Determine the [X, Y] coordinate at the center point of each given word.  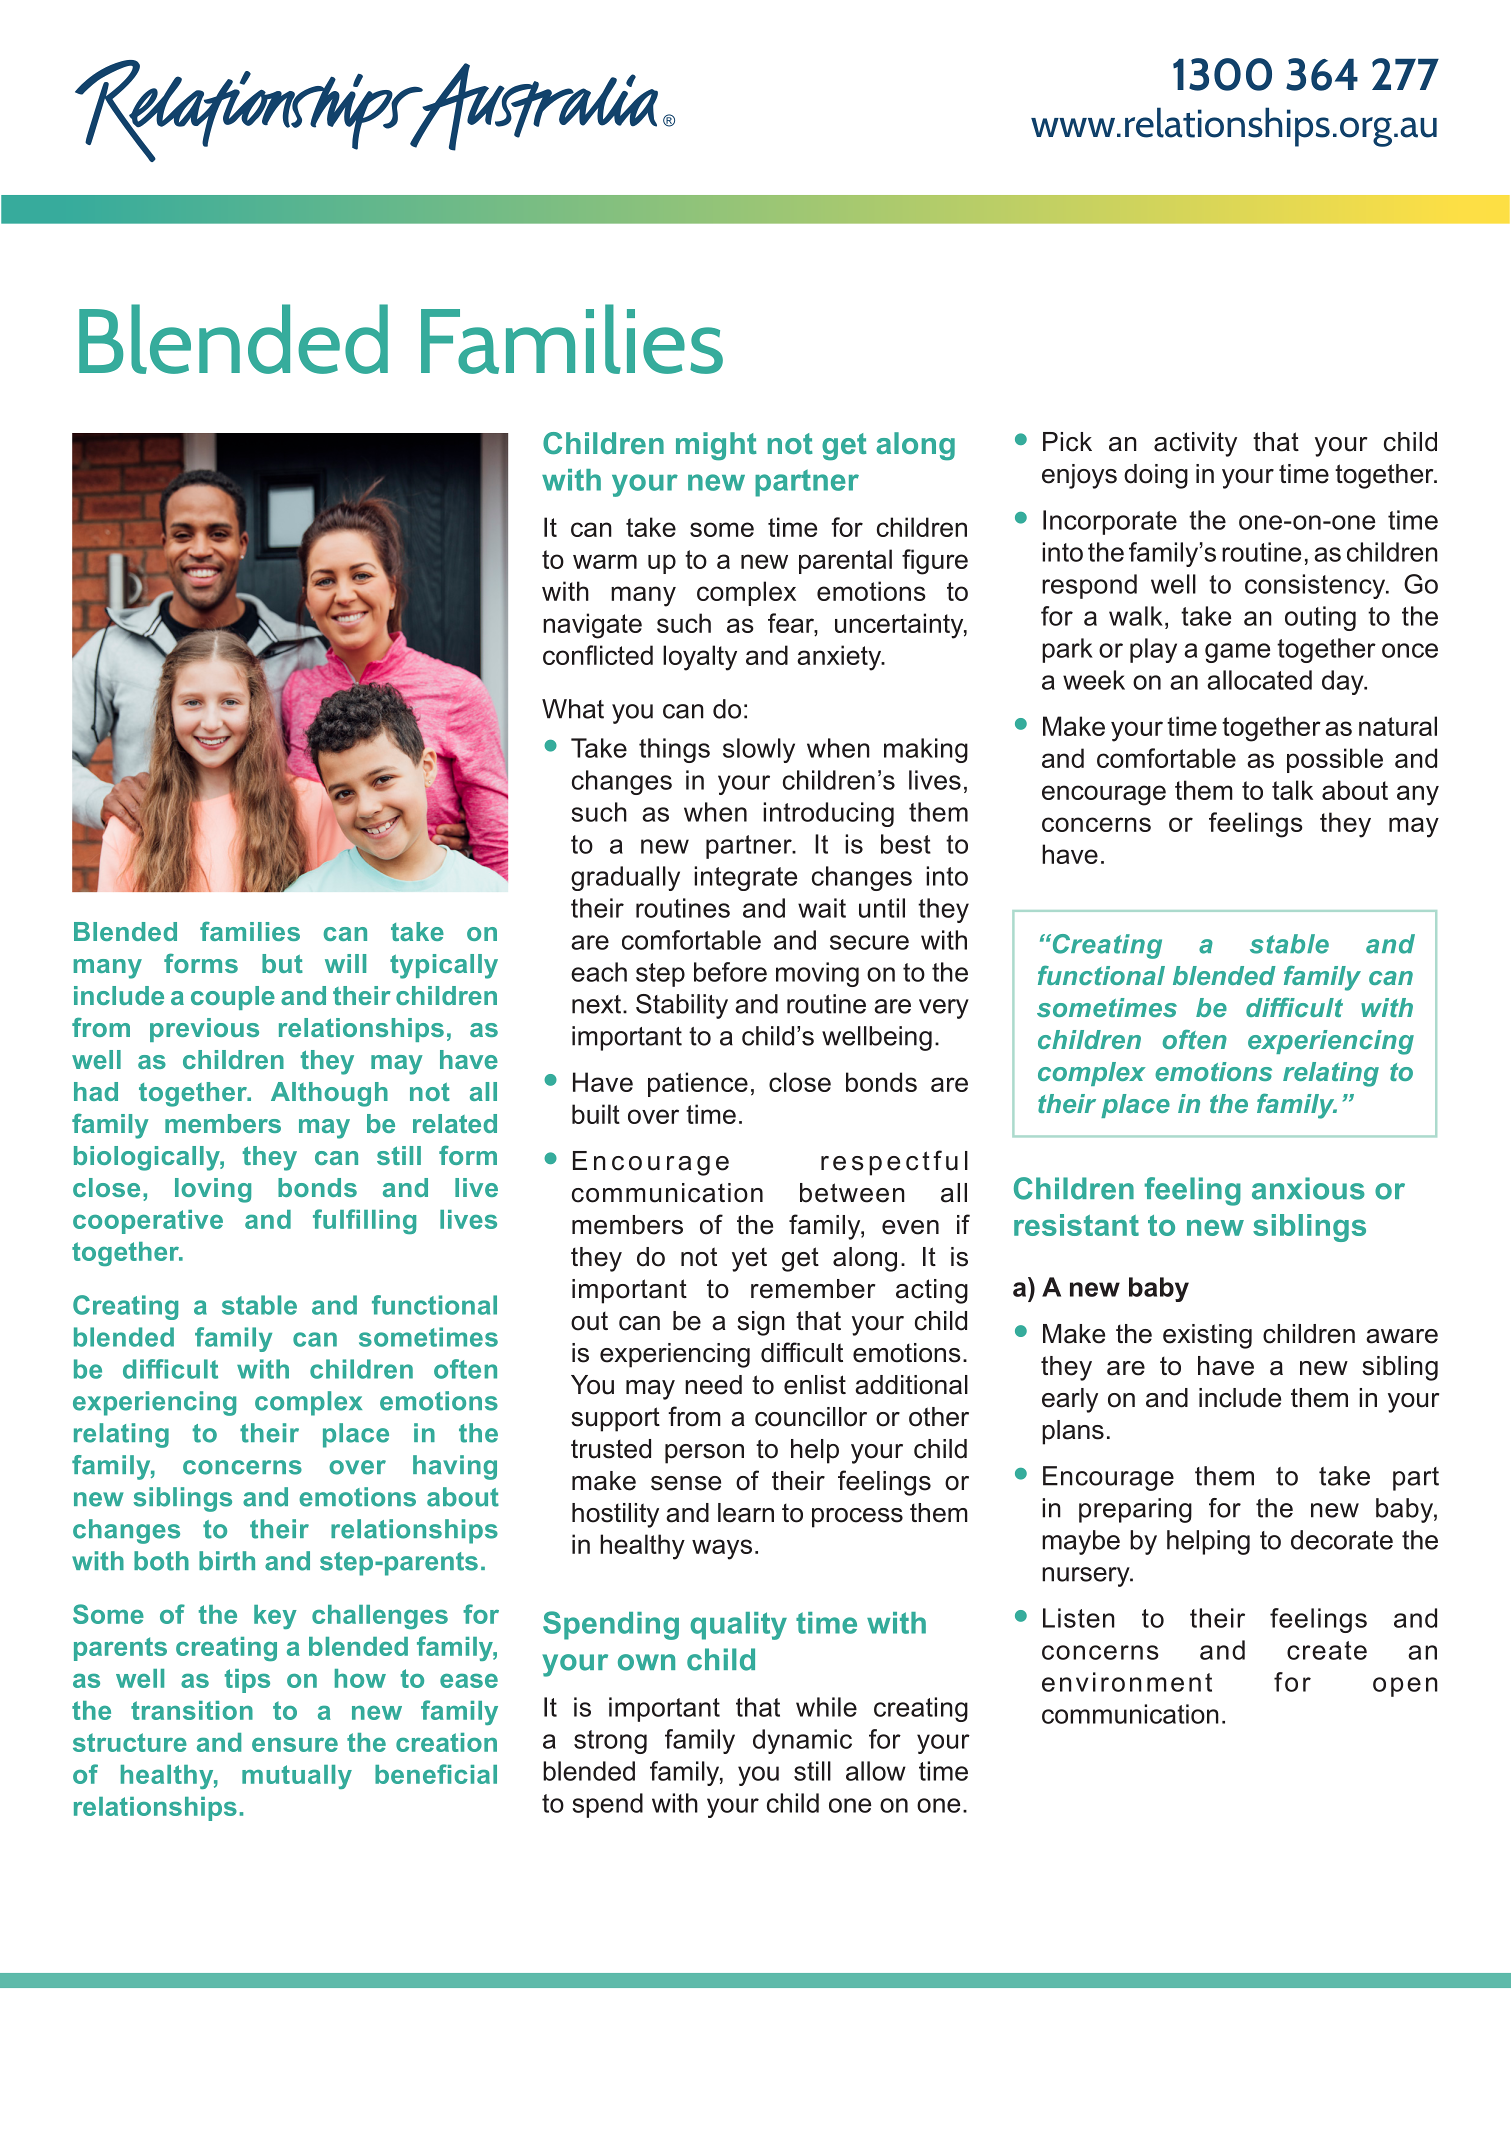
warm [605, 561]
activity [1195, 444]
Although [329, 1094]
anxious [1308, 1188]
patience [698, 1084]
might [716, 446]
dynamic [802, 1741]
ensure [295, 1745]
